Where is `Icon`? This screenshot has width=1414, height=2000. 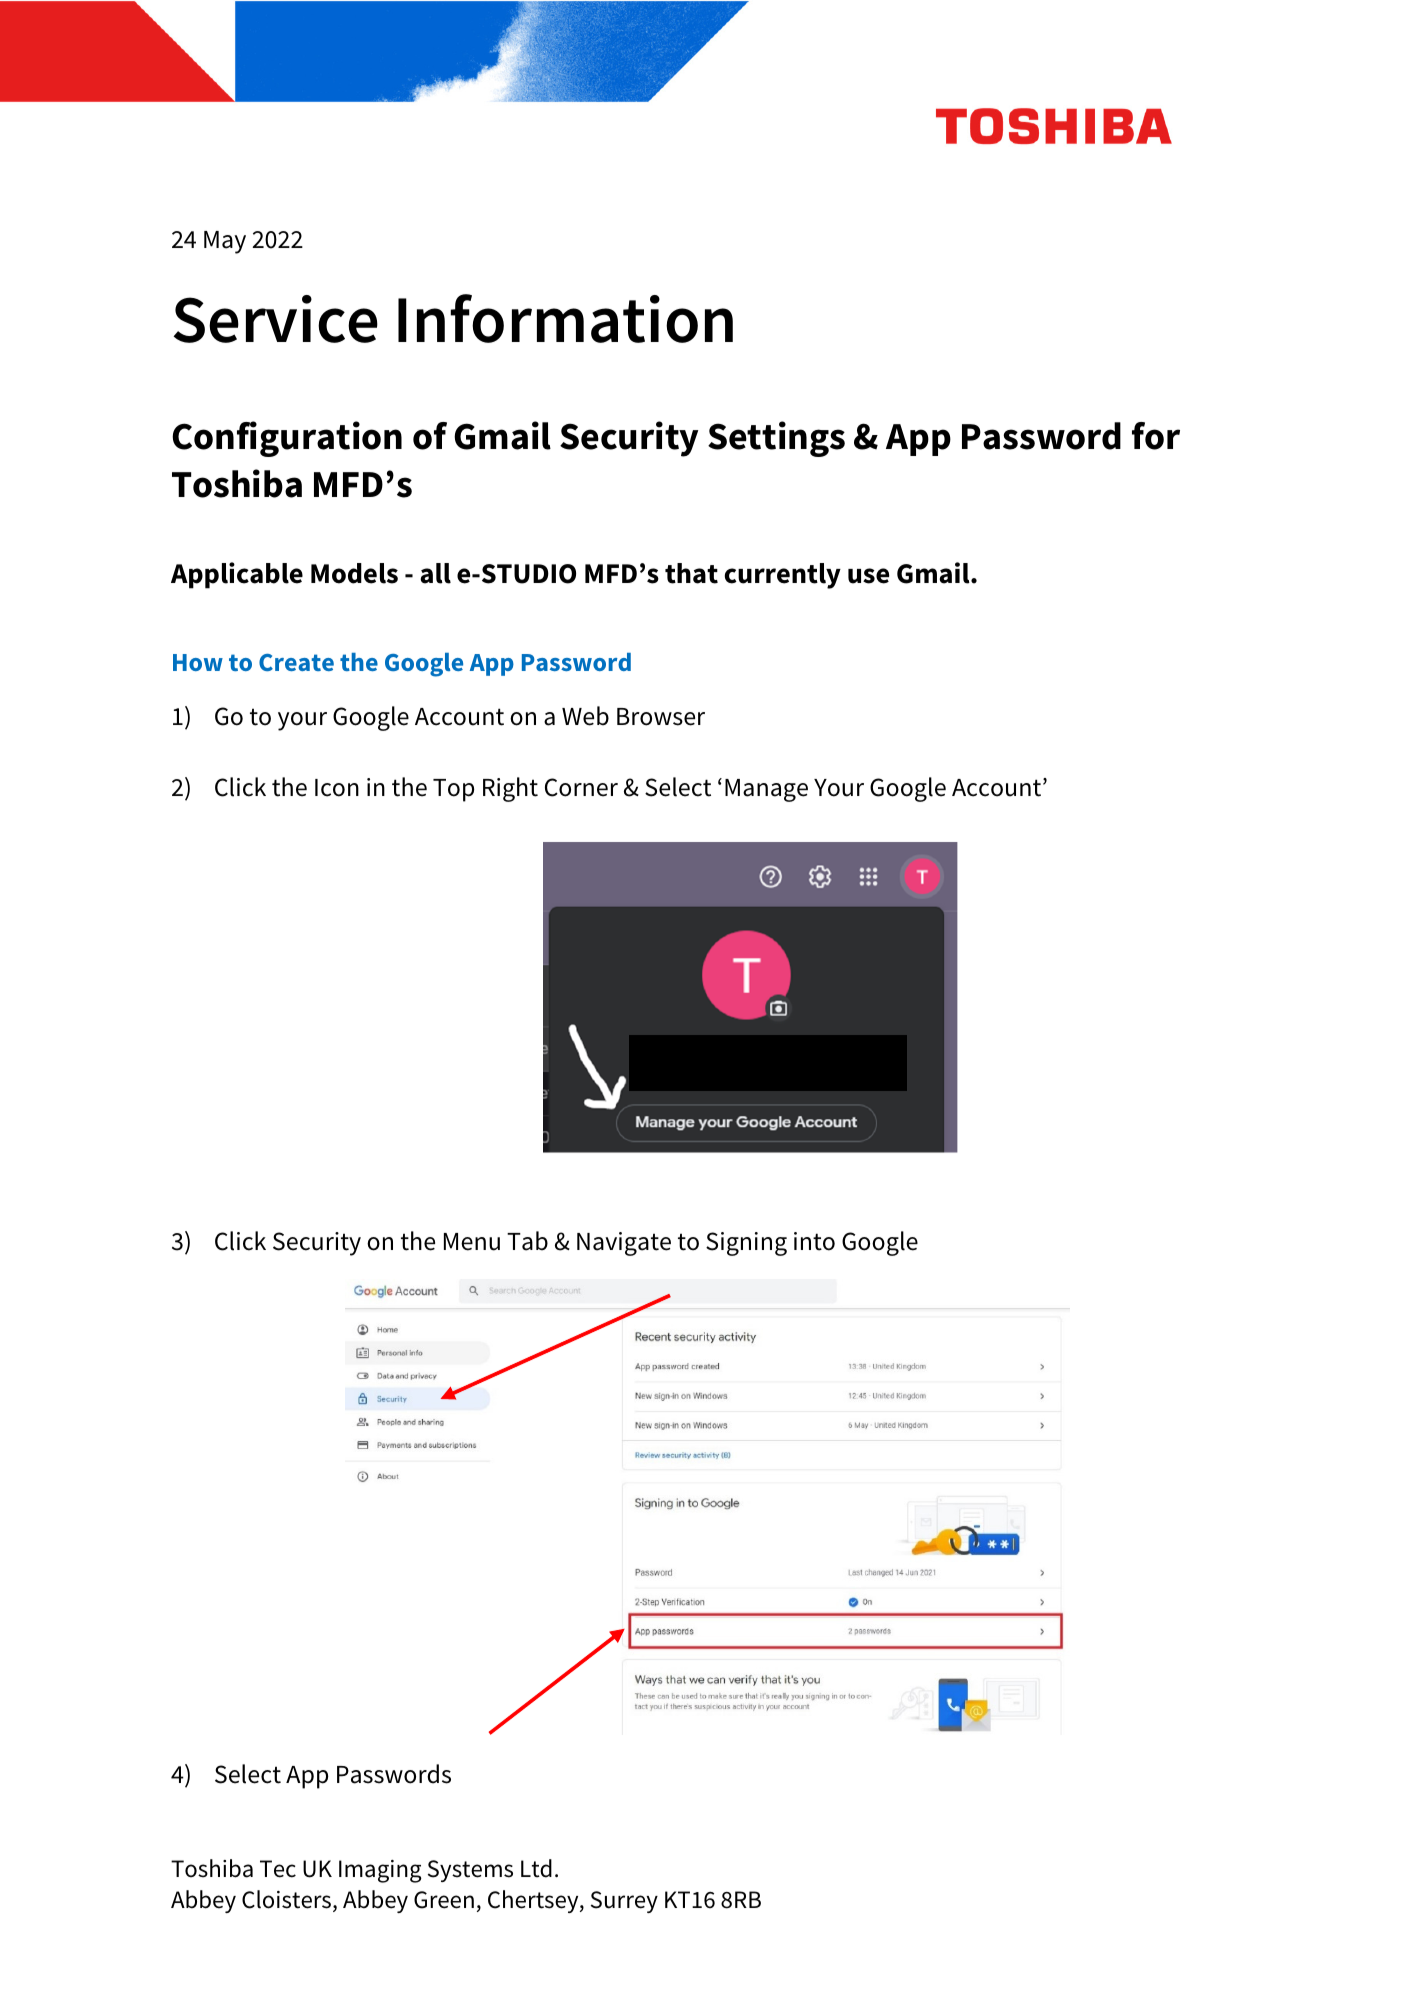
Icon is located at coordinates (337, 788).
